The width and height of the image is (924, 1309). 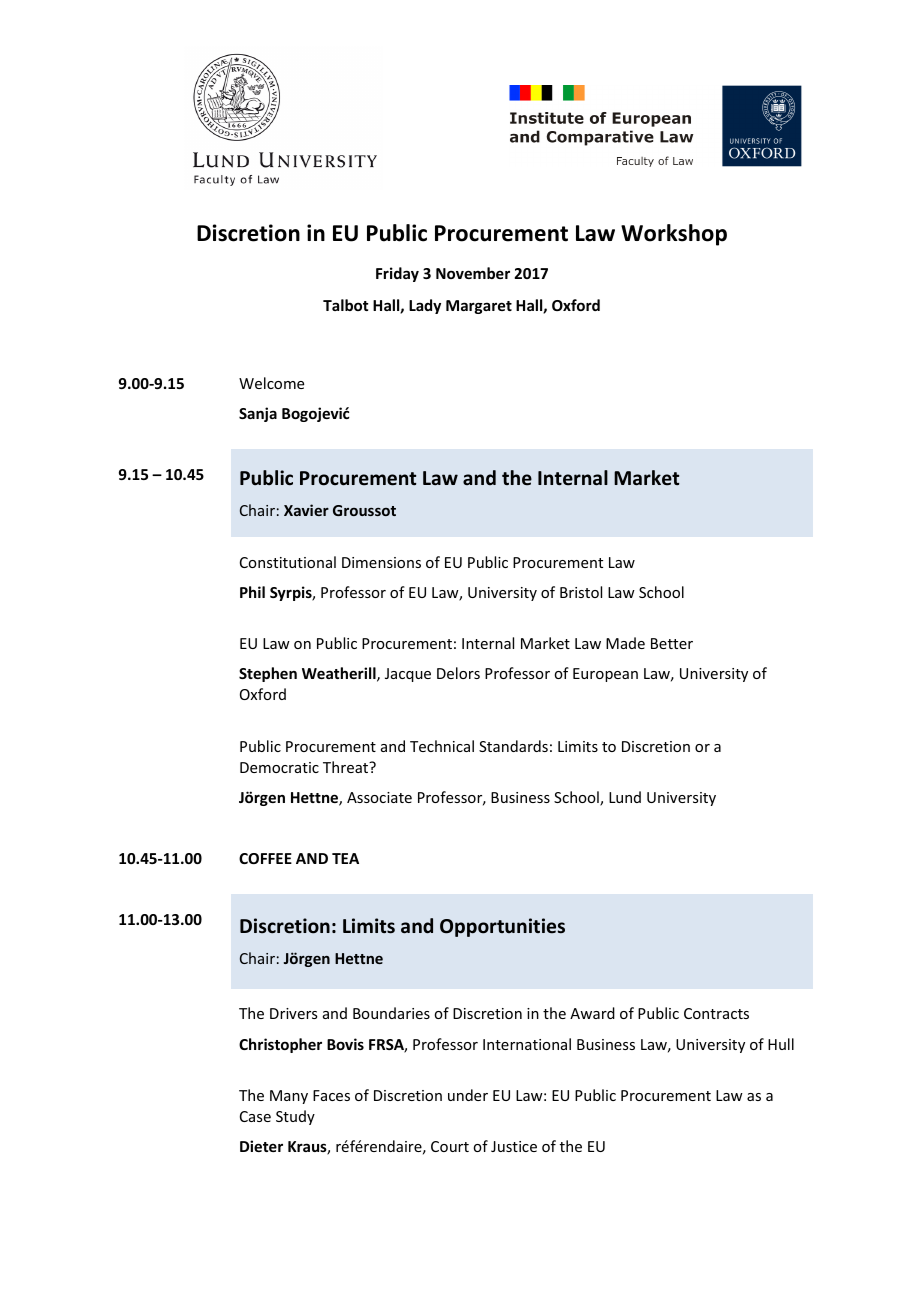 I want to click on Workshop, so click(x=674, y=235).
